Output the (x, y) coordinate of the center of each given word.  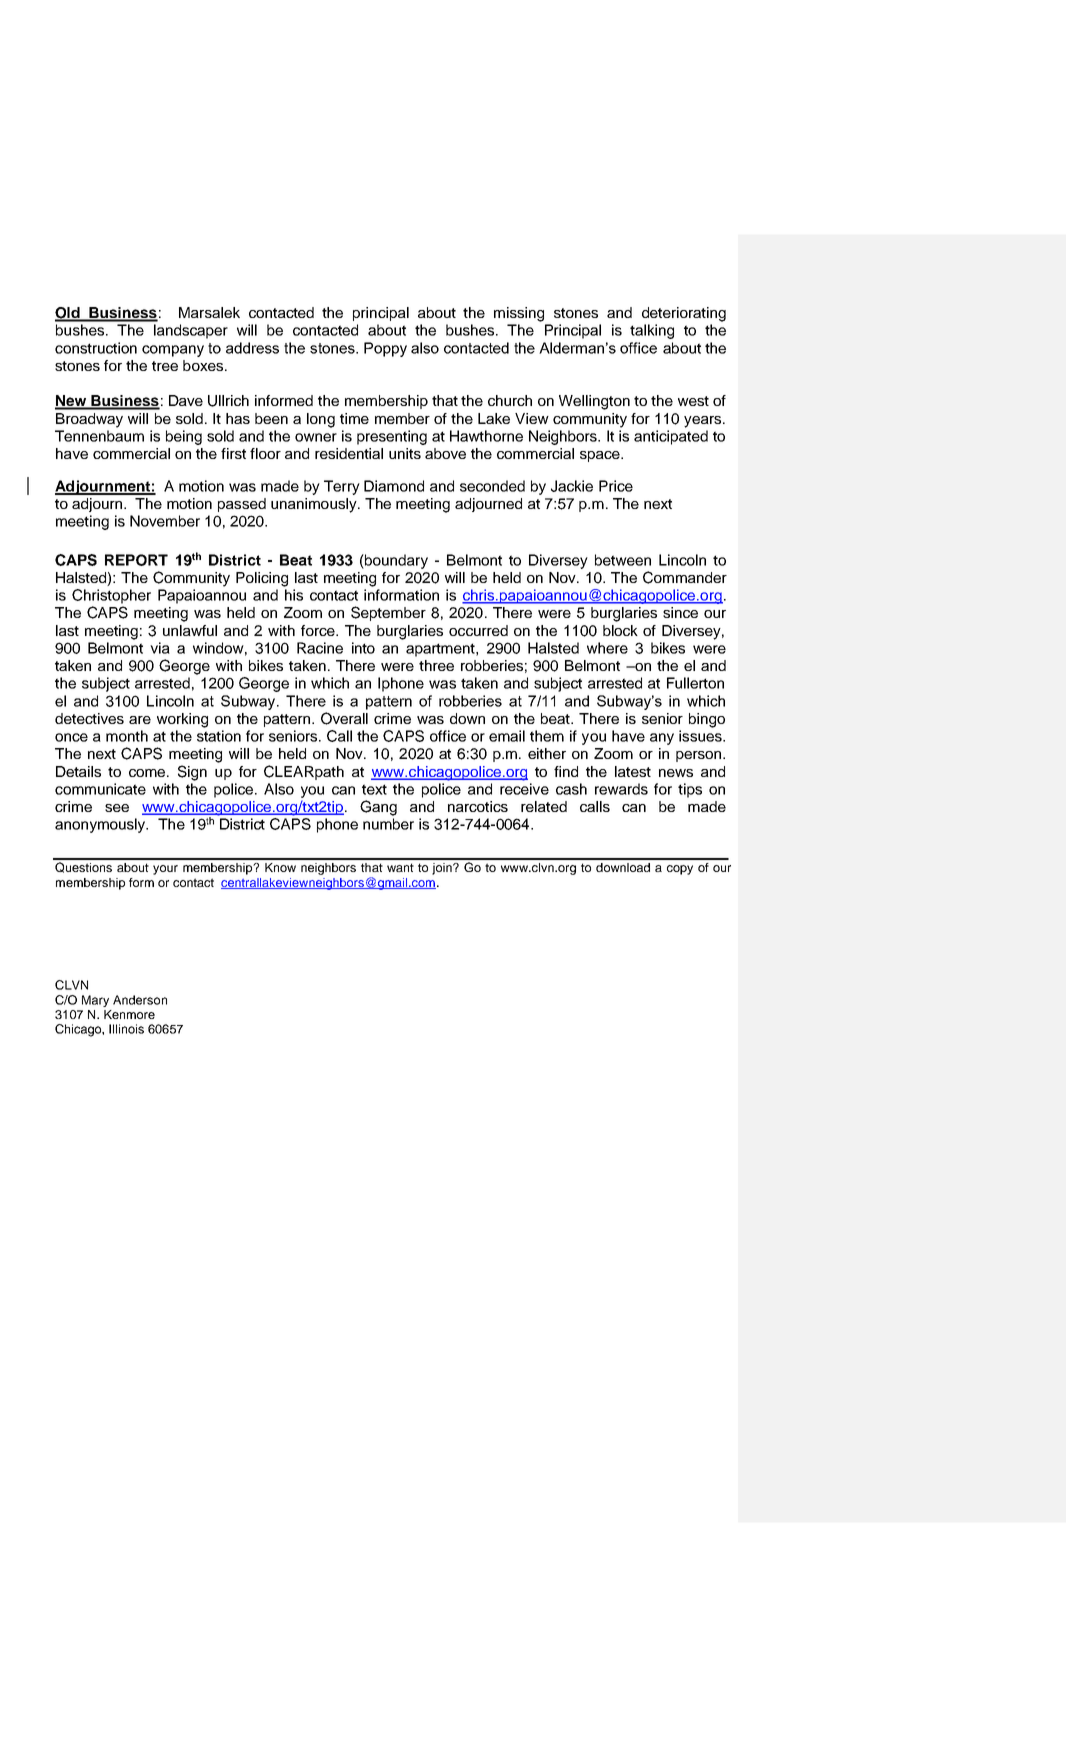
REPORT (136, 560)
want (400, 867)
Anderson (140, 1000)
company (173, 351)
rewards (621, 789)
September (388, 613)
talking (652, 331)
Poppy (385, 349)
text (374, 789)
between (623, 560)
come (148, 773)
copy (680, 870)
